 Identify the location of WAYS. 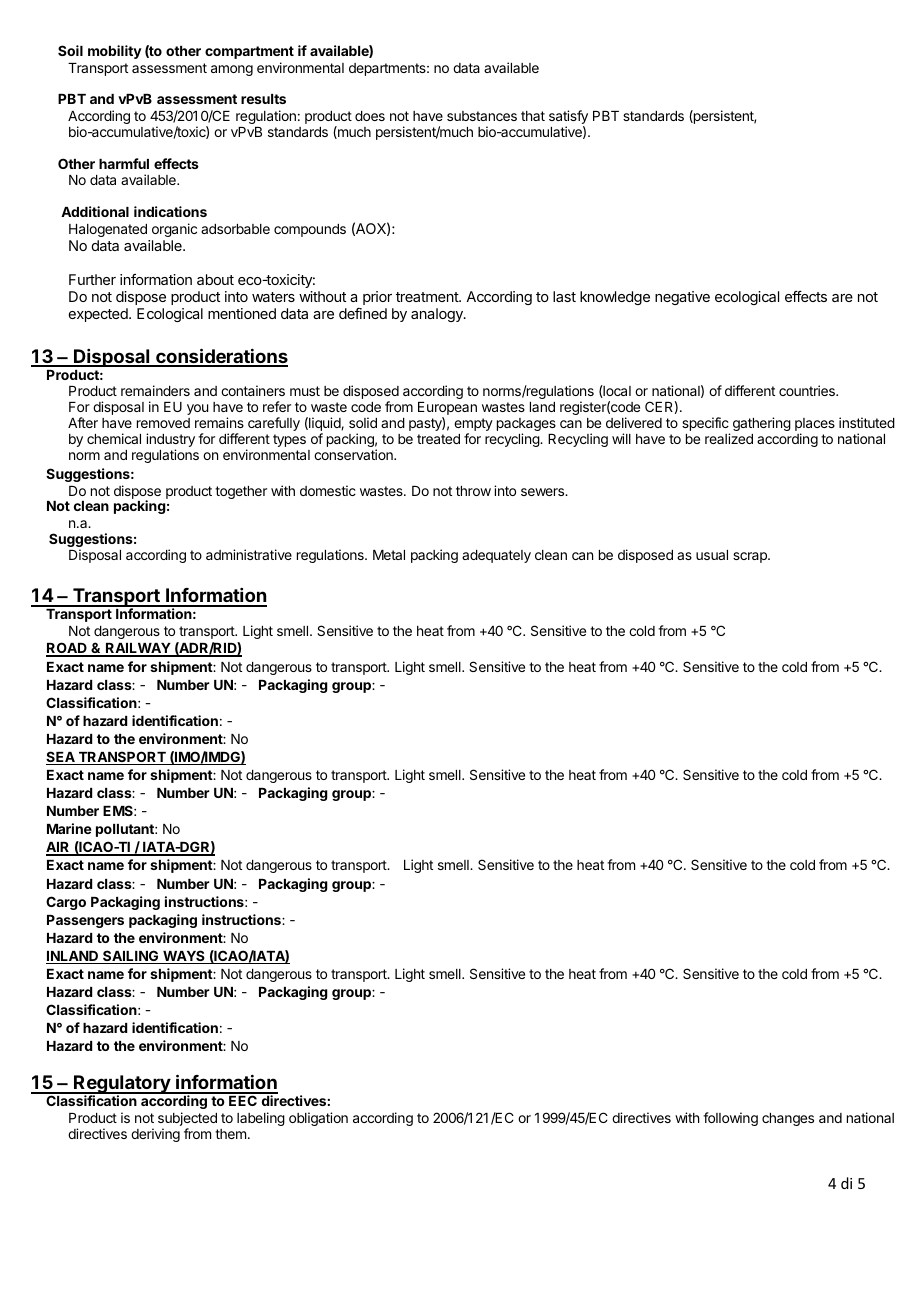
(184, 957).
